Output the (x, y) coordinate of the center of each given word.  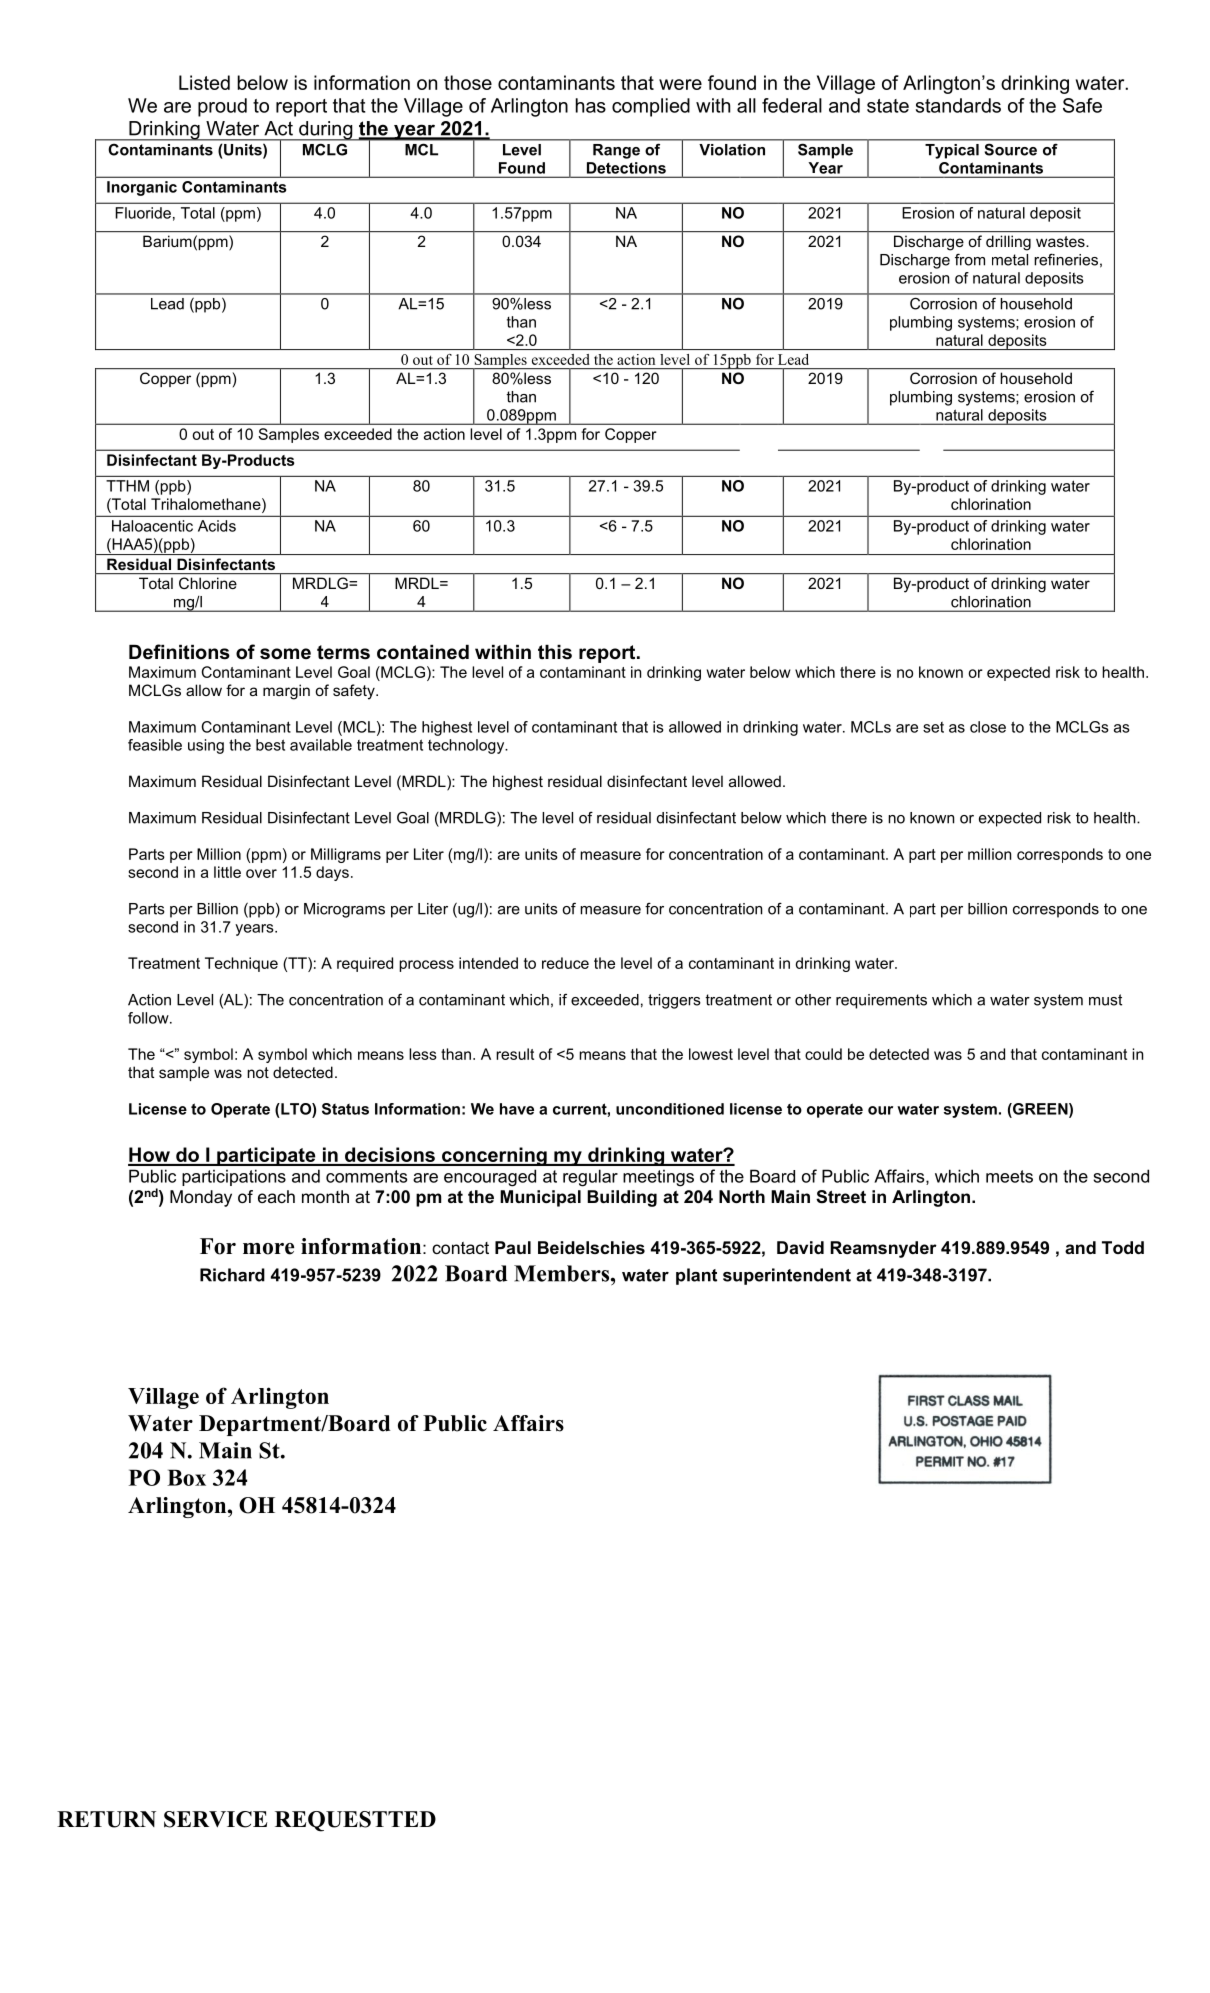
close (988, 727)
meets (1009, 1176)
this (555, 652)
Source (1011, 150)
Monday (201, 1198)
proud (222, 107)
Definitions (179, 652)
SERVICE (216, 1819)
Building (622, 1198)
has (591, 105)
